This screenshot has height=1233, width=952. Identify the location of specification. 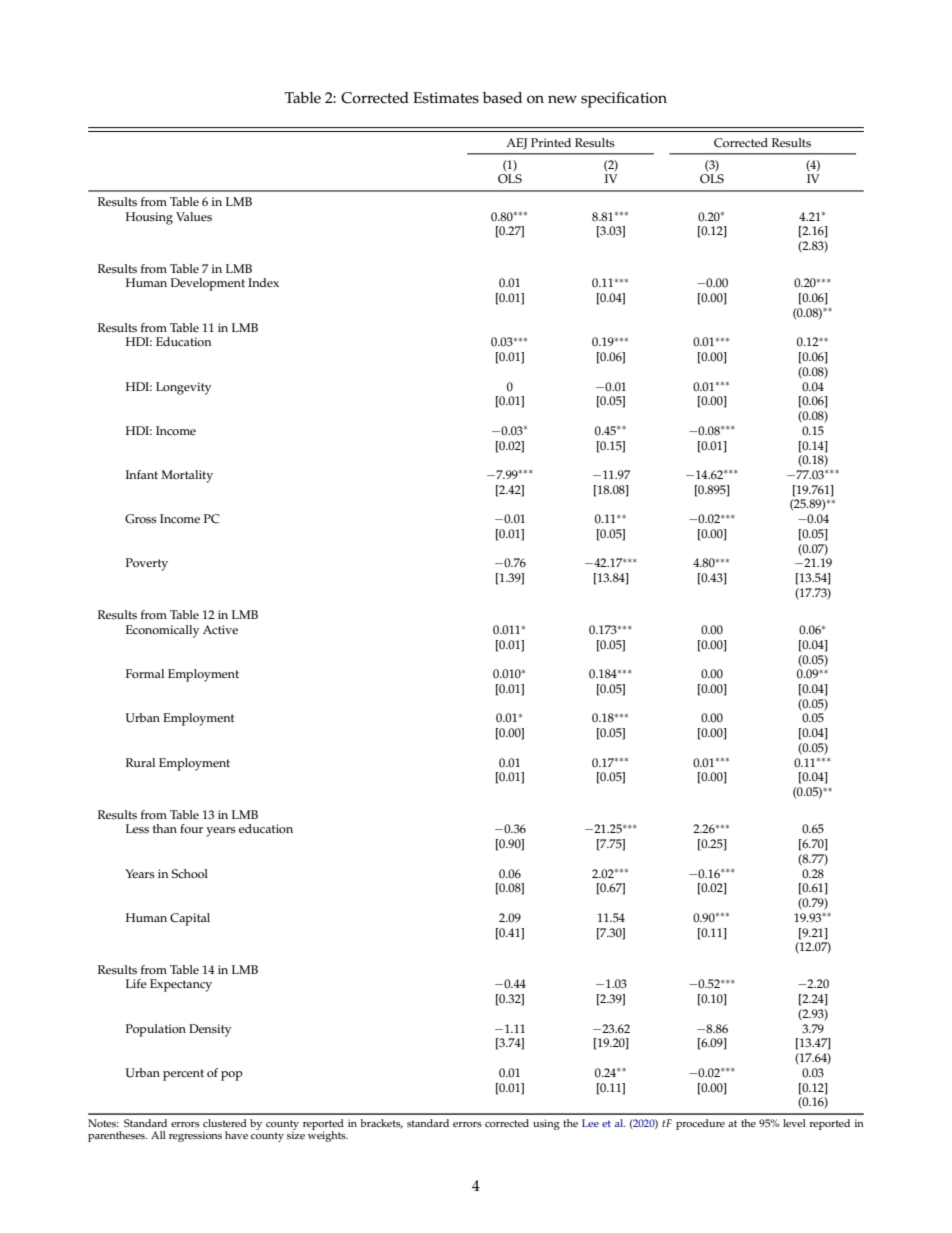
(624, 99).
